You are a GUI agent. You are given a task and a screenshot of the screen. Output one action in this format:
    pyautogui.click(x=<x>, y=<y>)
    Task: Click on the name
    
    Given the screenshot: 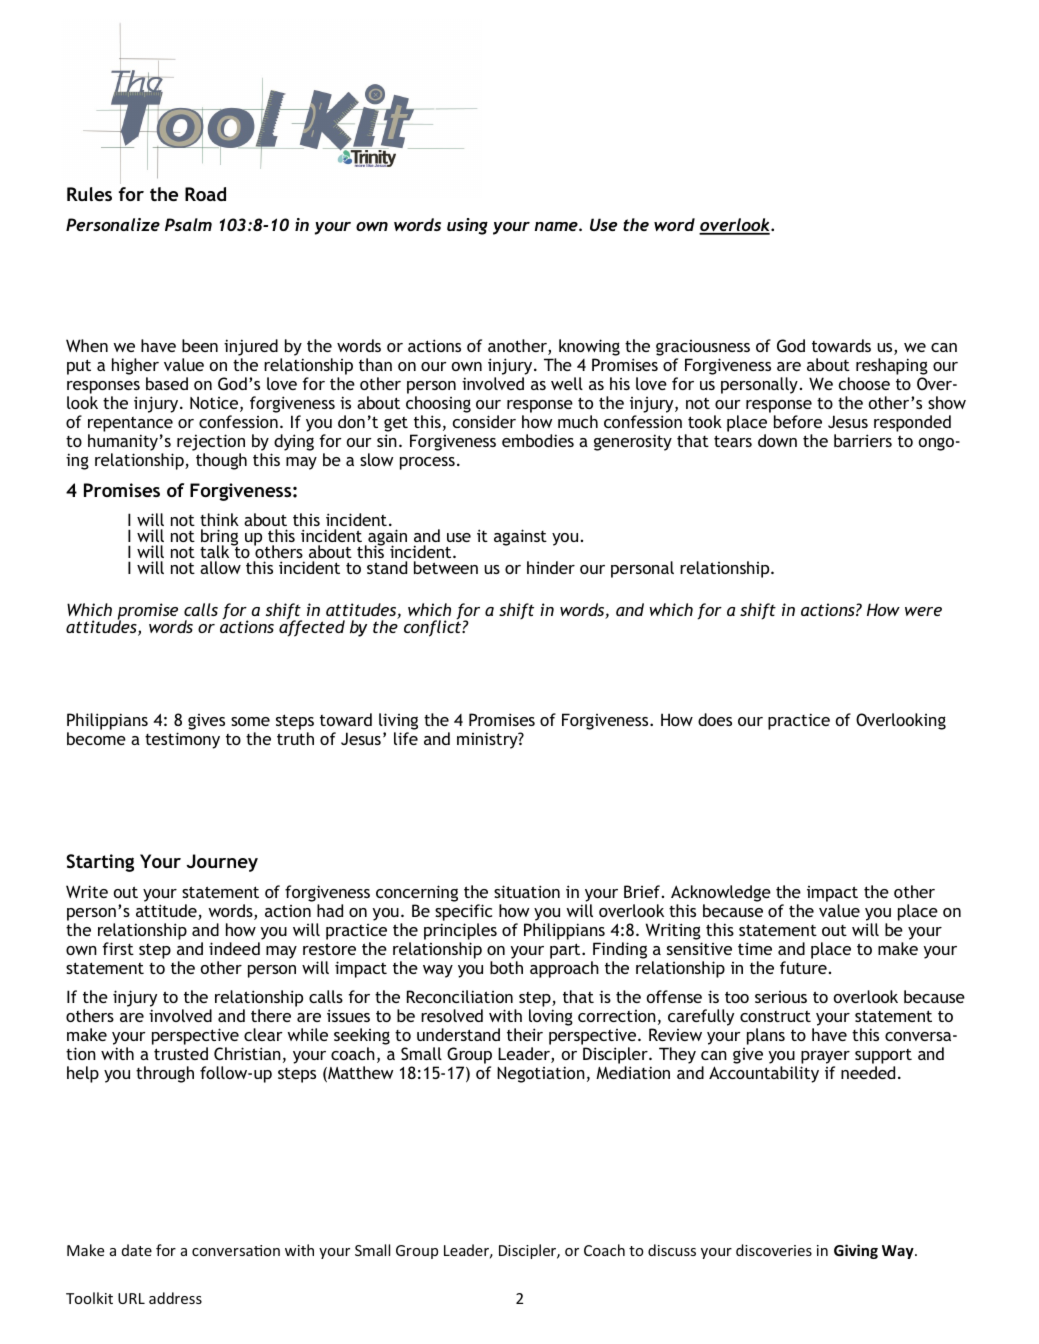 What is the action you would take?
    pyautogui.click(x=557, y=226)
